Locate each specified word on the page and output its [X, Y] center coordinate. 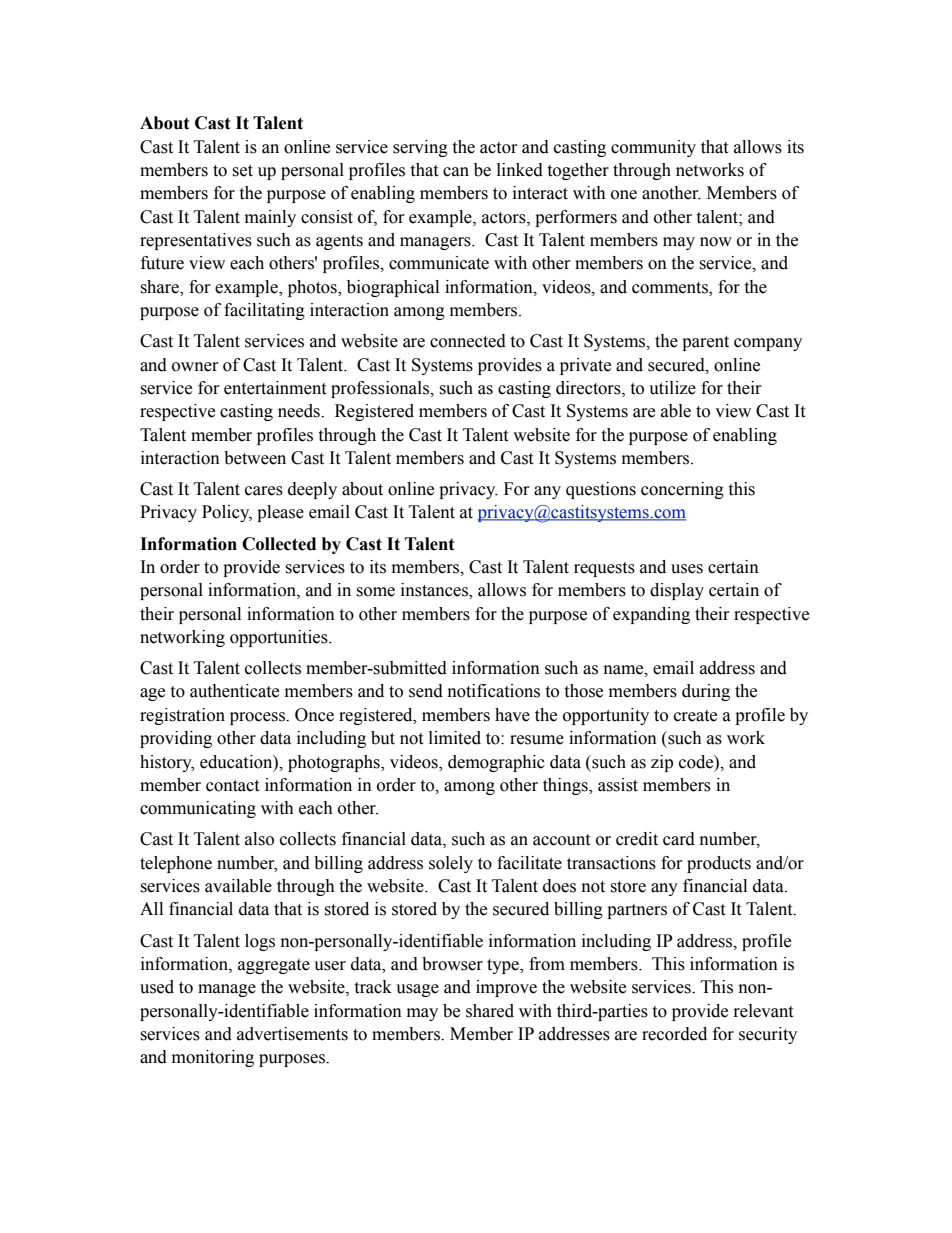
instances [435, 591]
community [653, 148]
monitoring [213, 1058]
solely [451, 864]
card [679, 839]
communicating [198, 809]
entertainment [275, 388]
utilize [672, 388]
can [456, 172]
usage [417, 990]
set [242, 171]
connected [468, 341]
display [677, 591]
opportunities [280, 638]
